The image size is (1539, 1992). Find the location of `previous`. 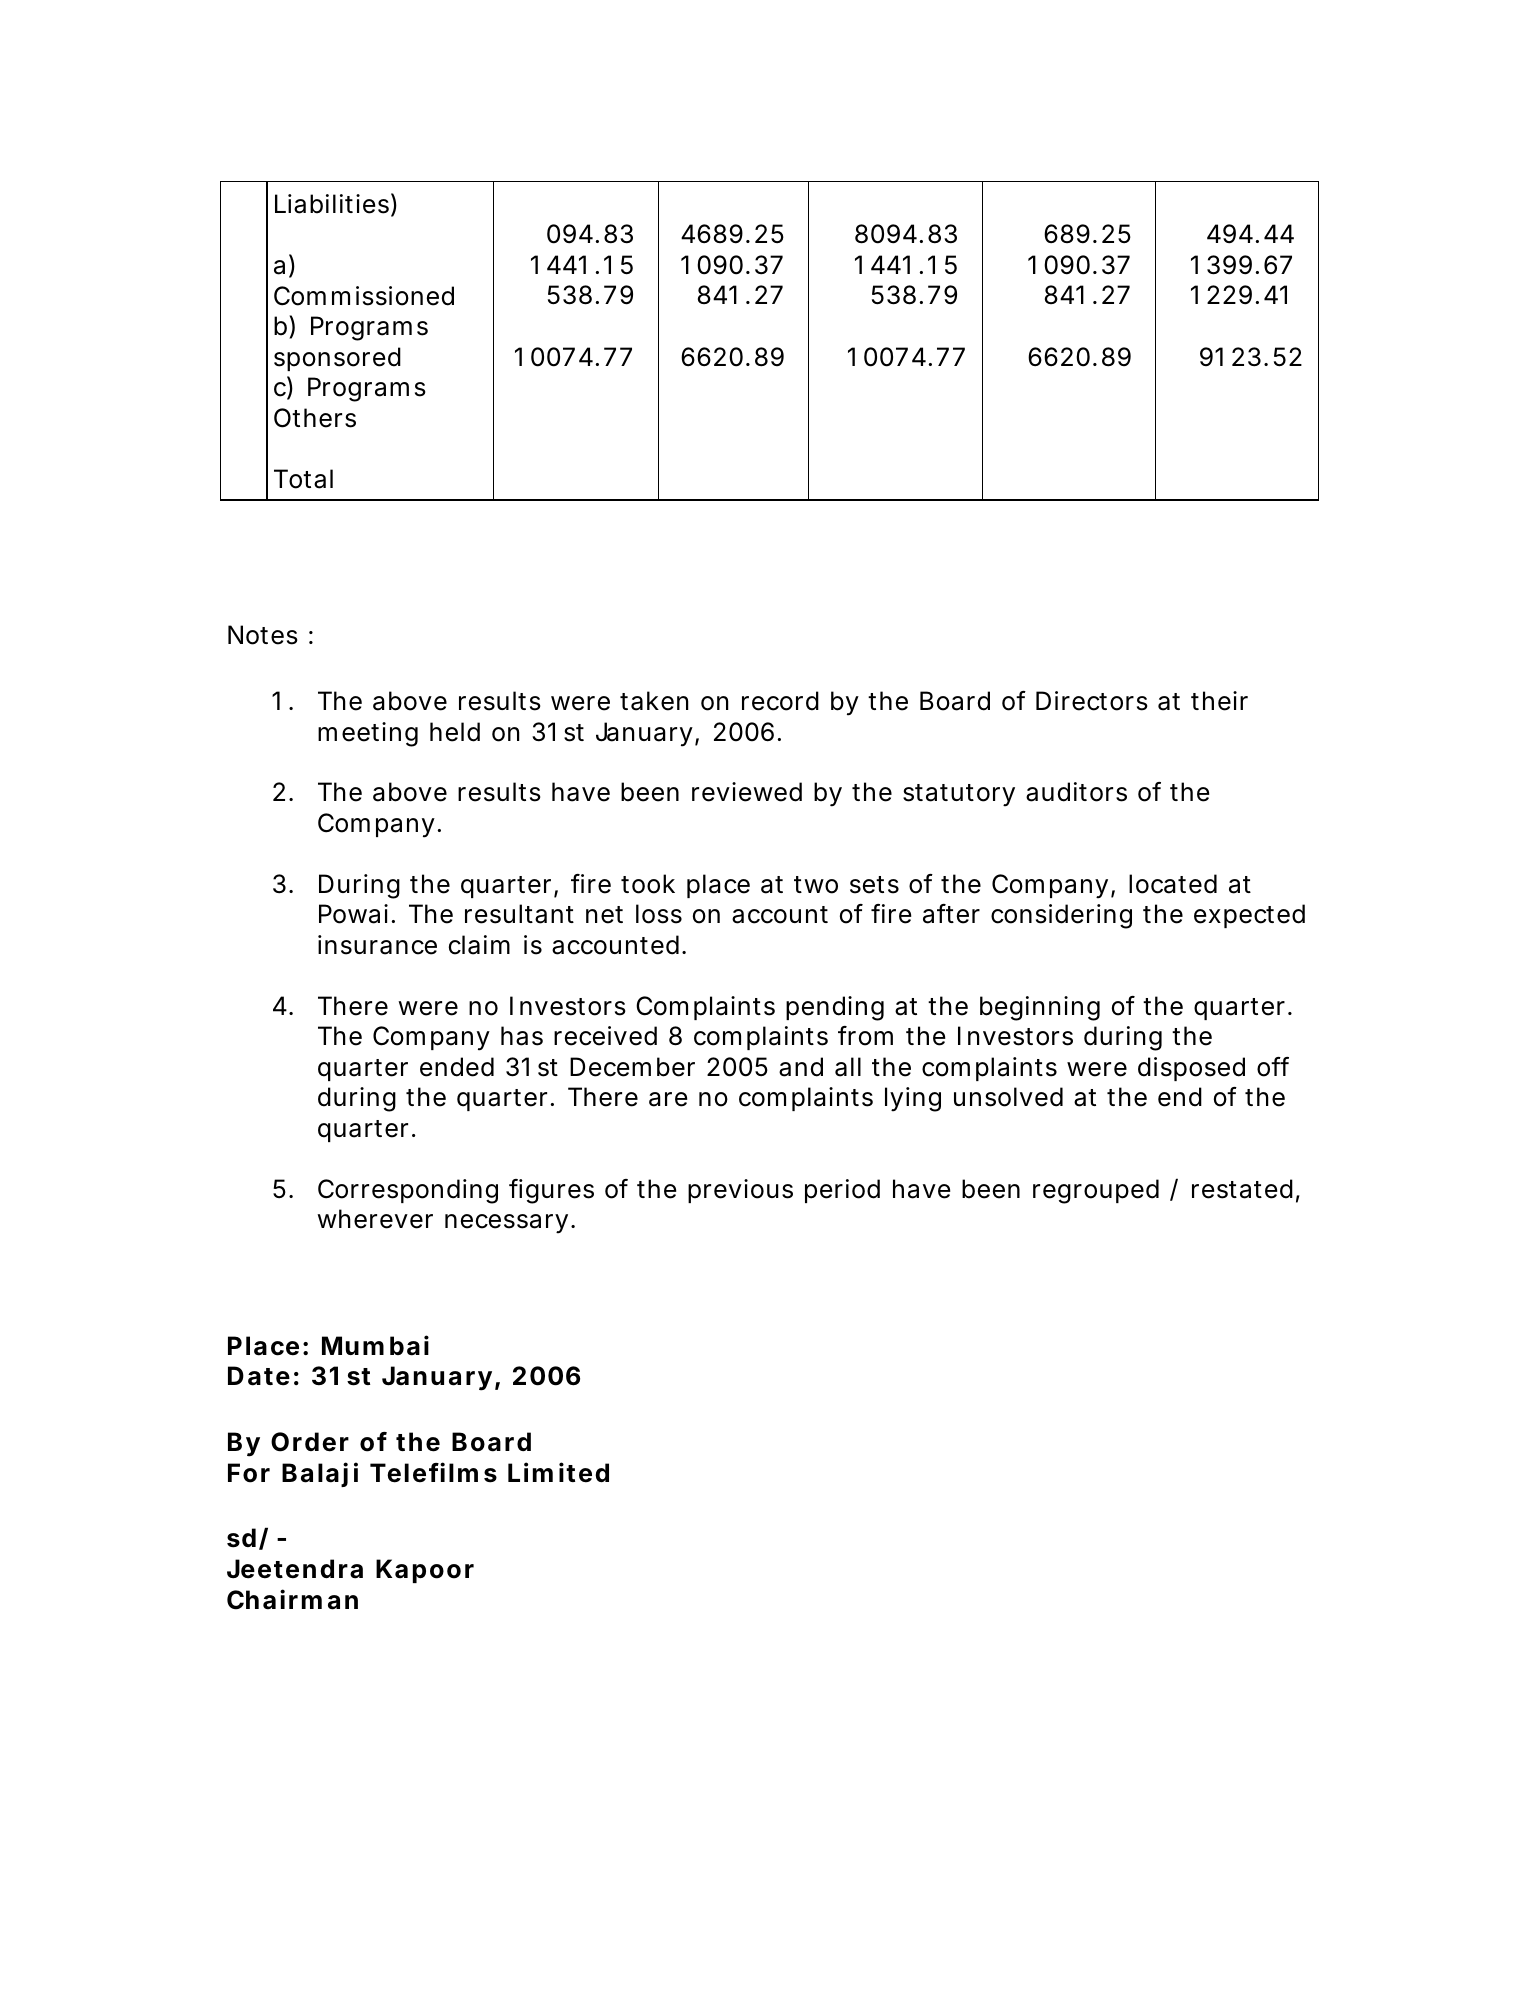

previous is located at coordinates (740, 1191).
